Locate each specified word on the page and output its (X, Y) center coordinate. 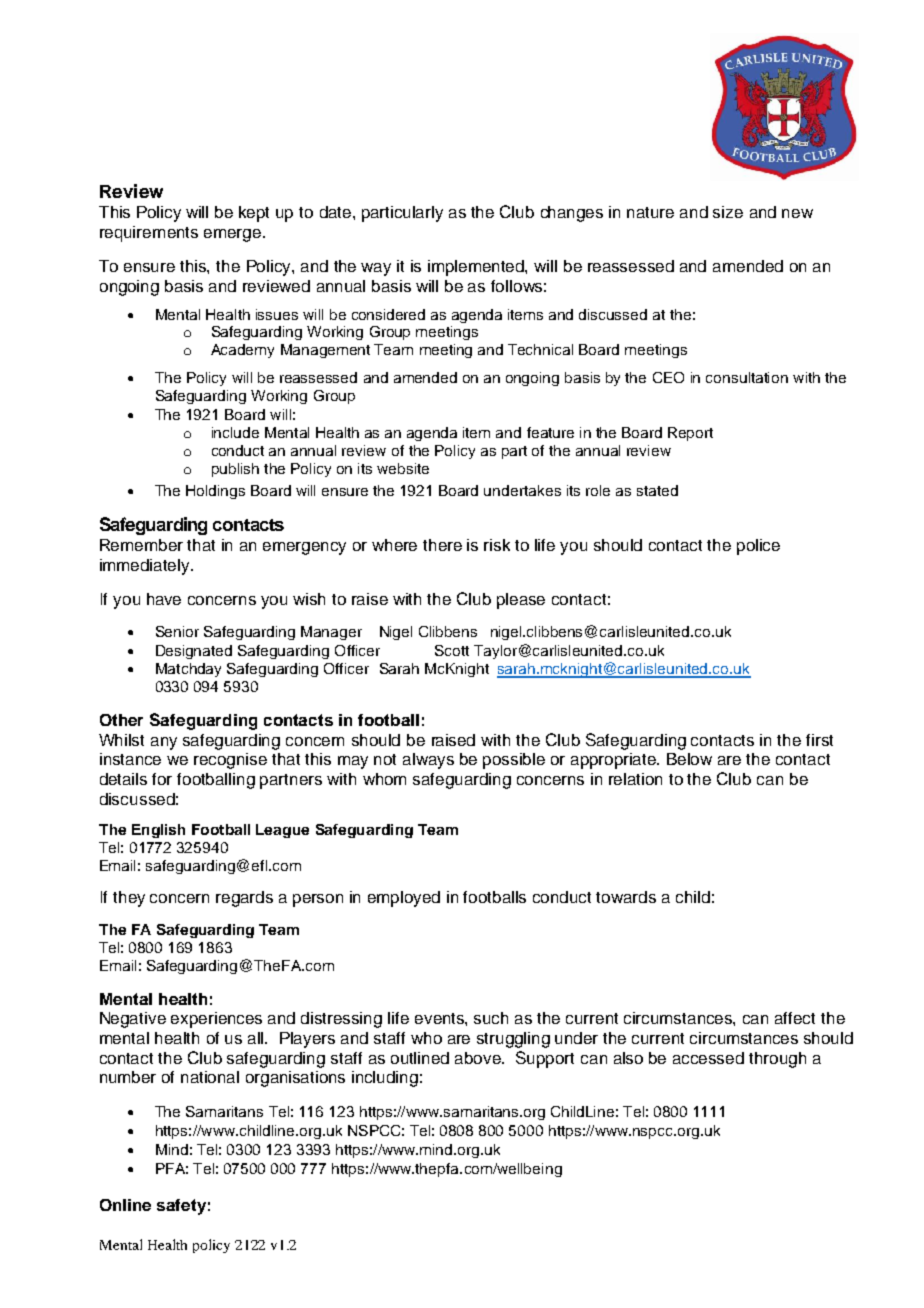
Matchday (188, 670)
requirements (149, 234)
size (728, 212)
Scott (452, 650)
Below (689, 759)
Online (125, 1205)
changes (572, 214)
